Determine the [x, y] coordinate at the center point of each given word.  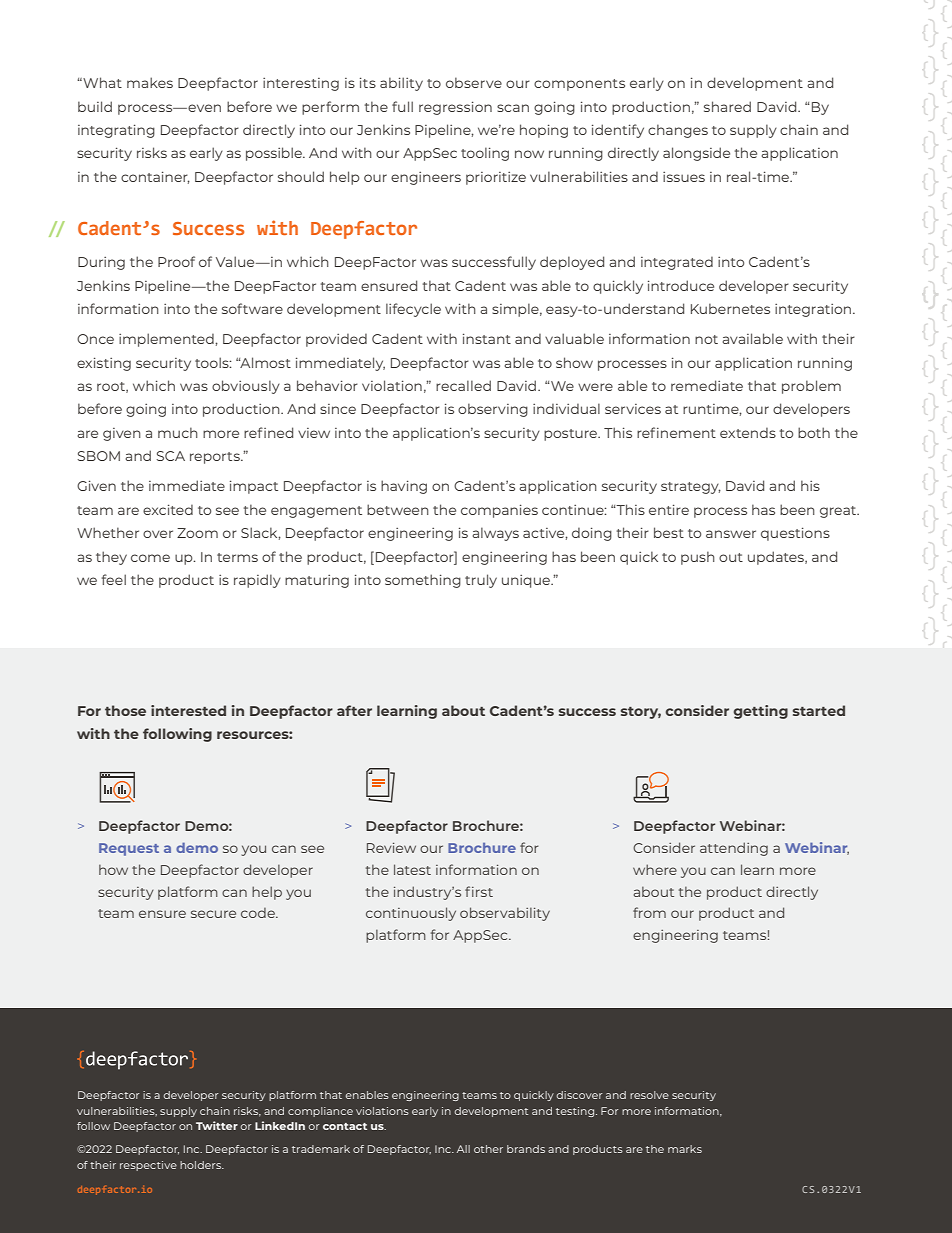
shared [727, 106]
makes [150, 82]
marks [685, 1149]
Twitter [217, 1125]
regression [455, 108]
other [488, 1149]
